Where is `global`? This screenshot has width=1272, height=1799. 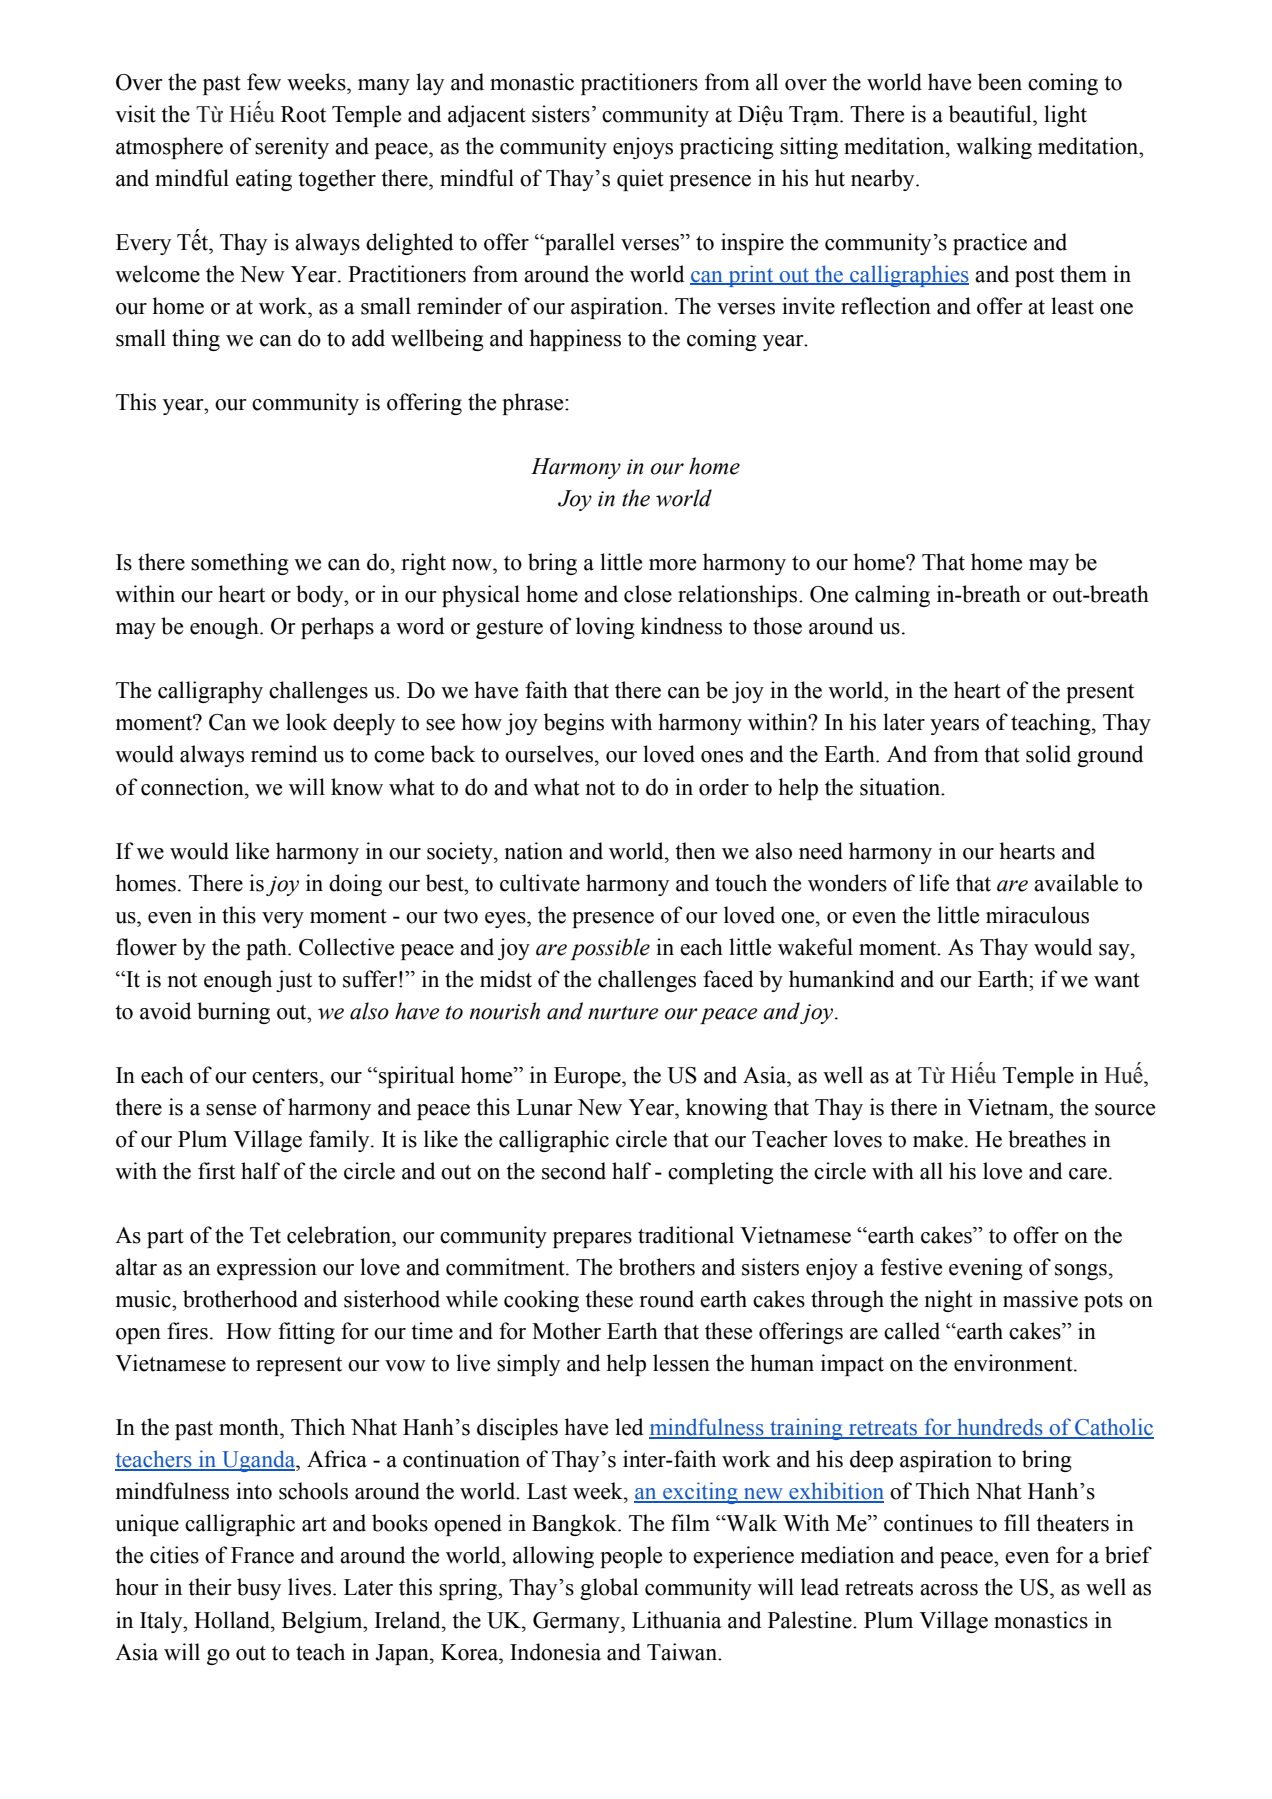
global is located at coordinates (609, 1589).
